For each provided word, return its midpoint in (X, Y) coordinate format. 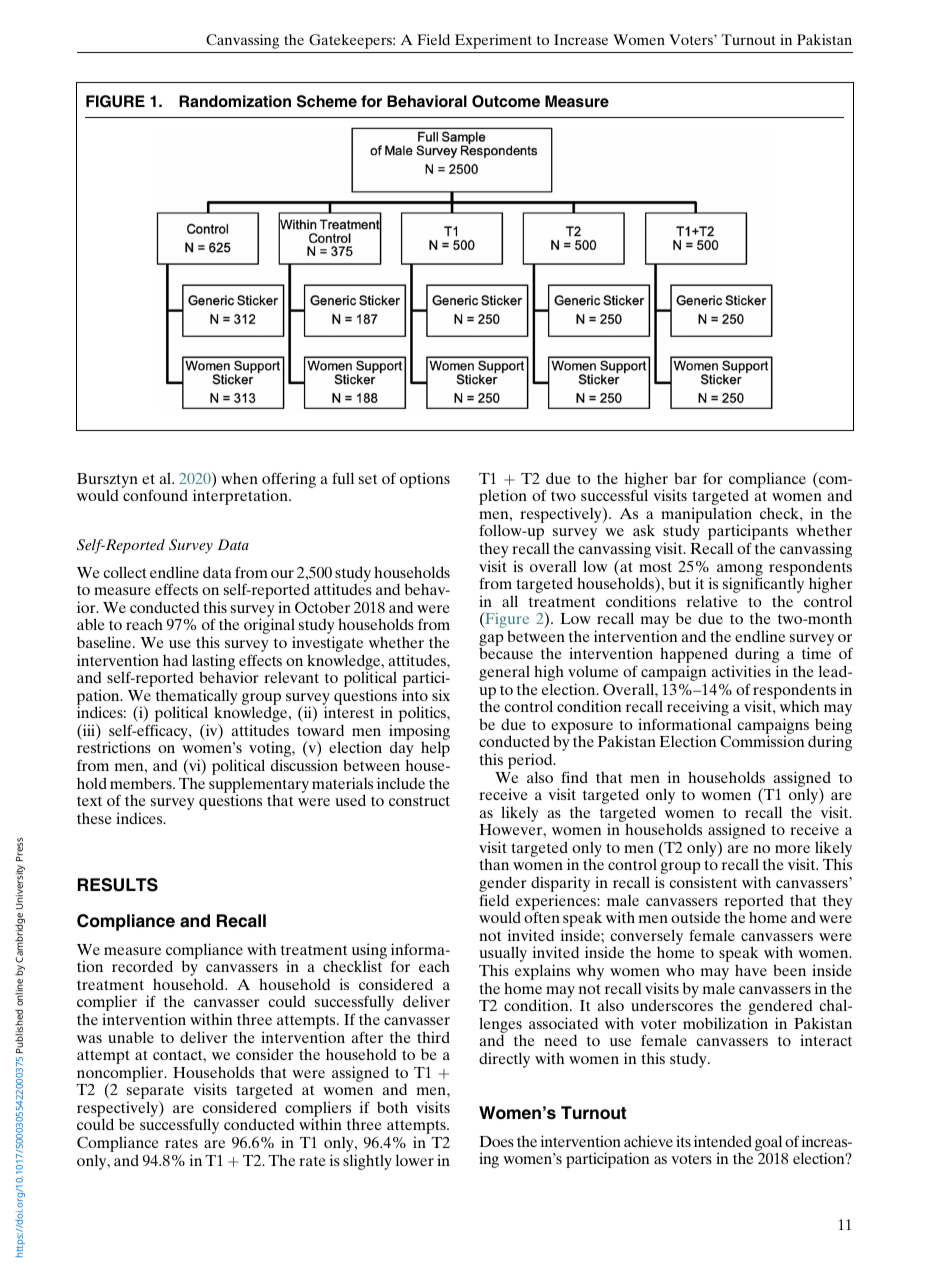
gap (491, 641)
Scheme (327, 101)
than (494, 864)
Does (496, 1141)
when (239, 478)
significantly (763, 586)
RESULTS (118, 885)
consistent (703, 882)
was (89, 1039)
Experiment (493, 41)
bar (685, 478)
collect (125, 572)
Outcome (506, 101)
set (368, 479)
